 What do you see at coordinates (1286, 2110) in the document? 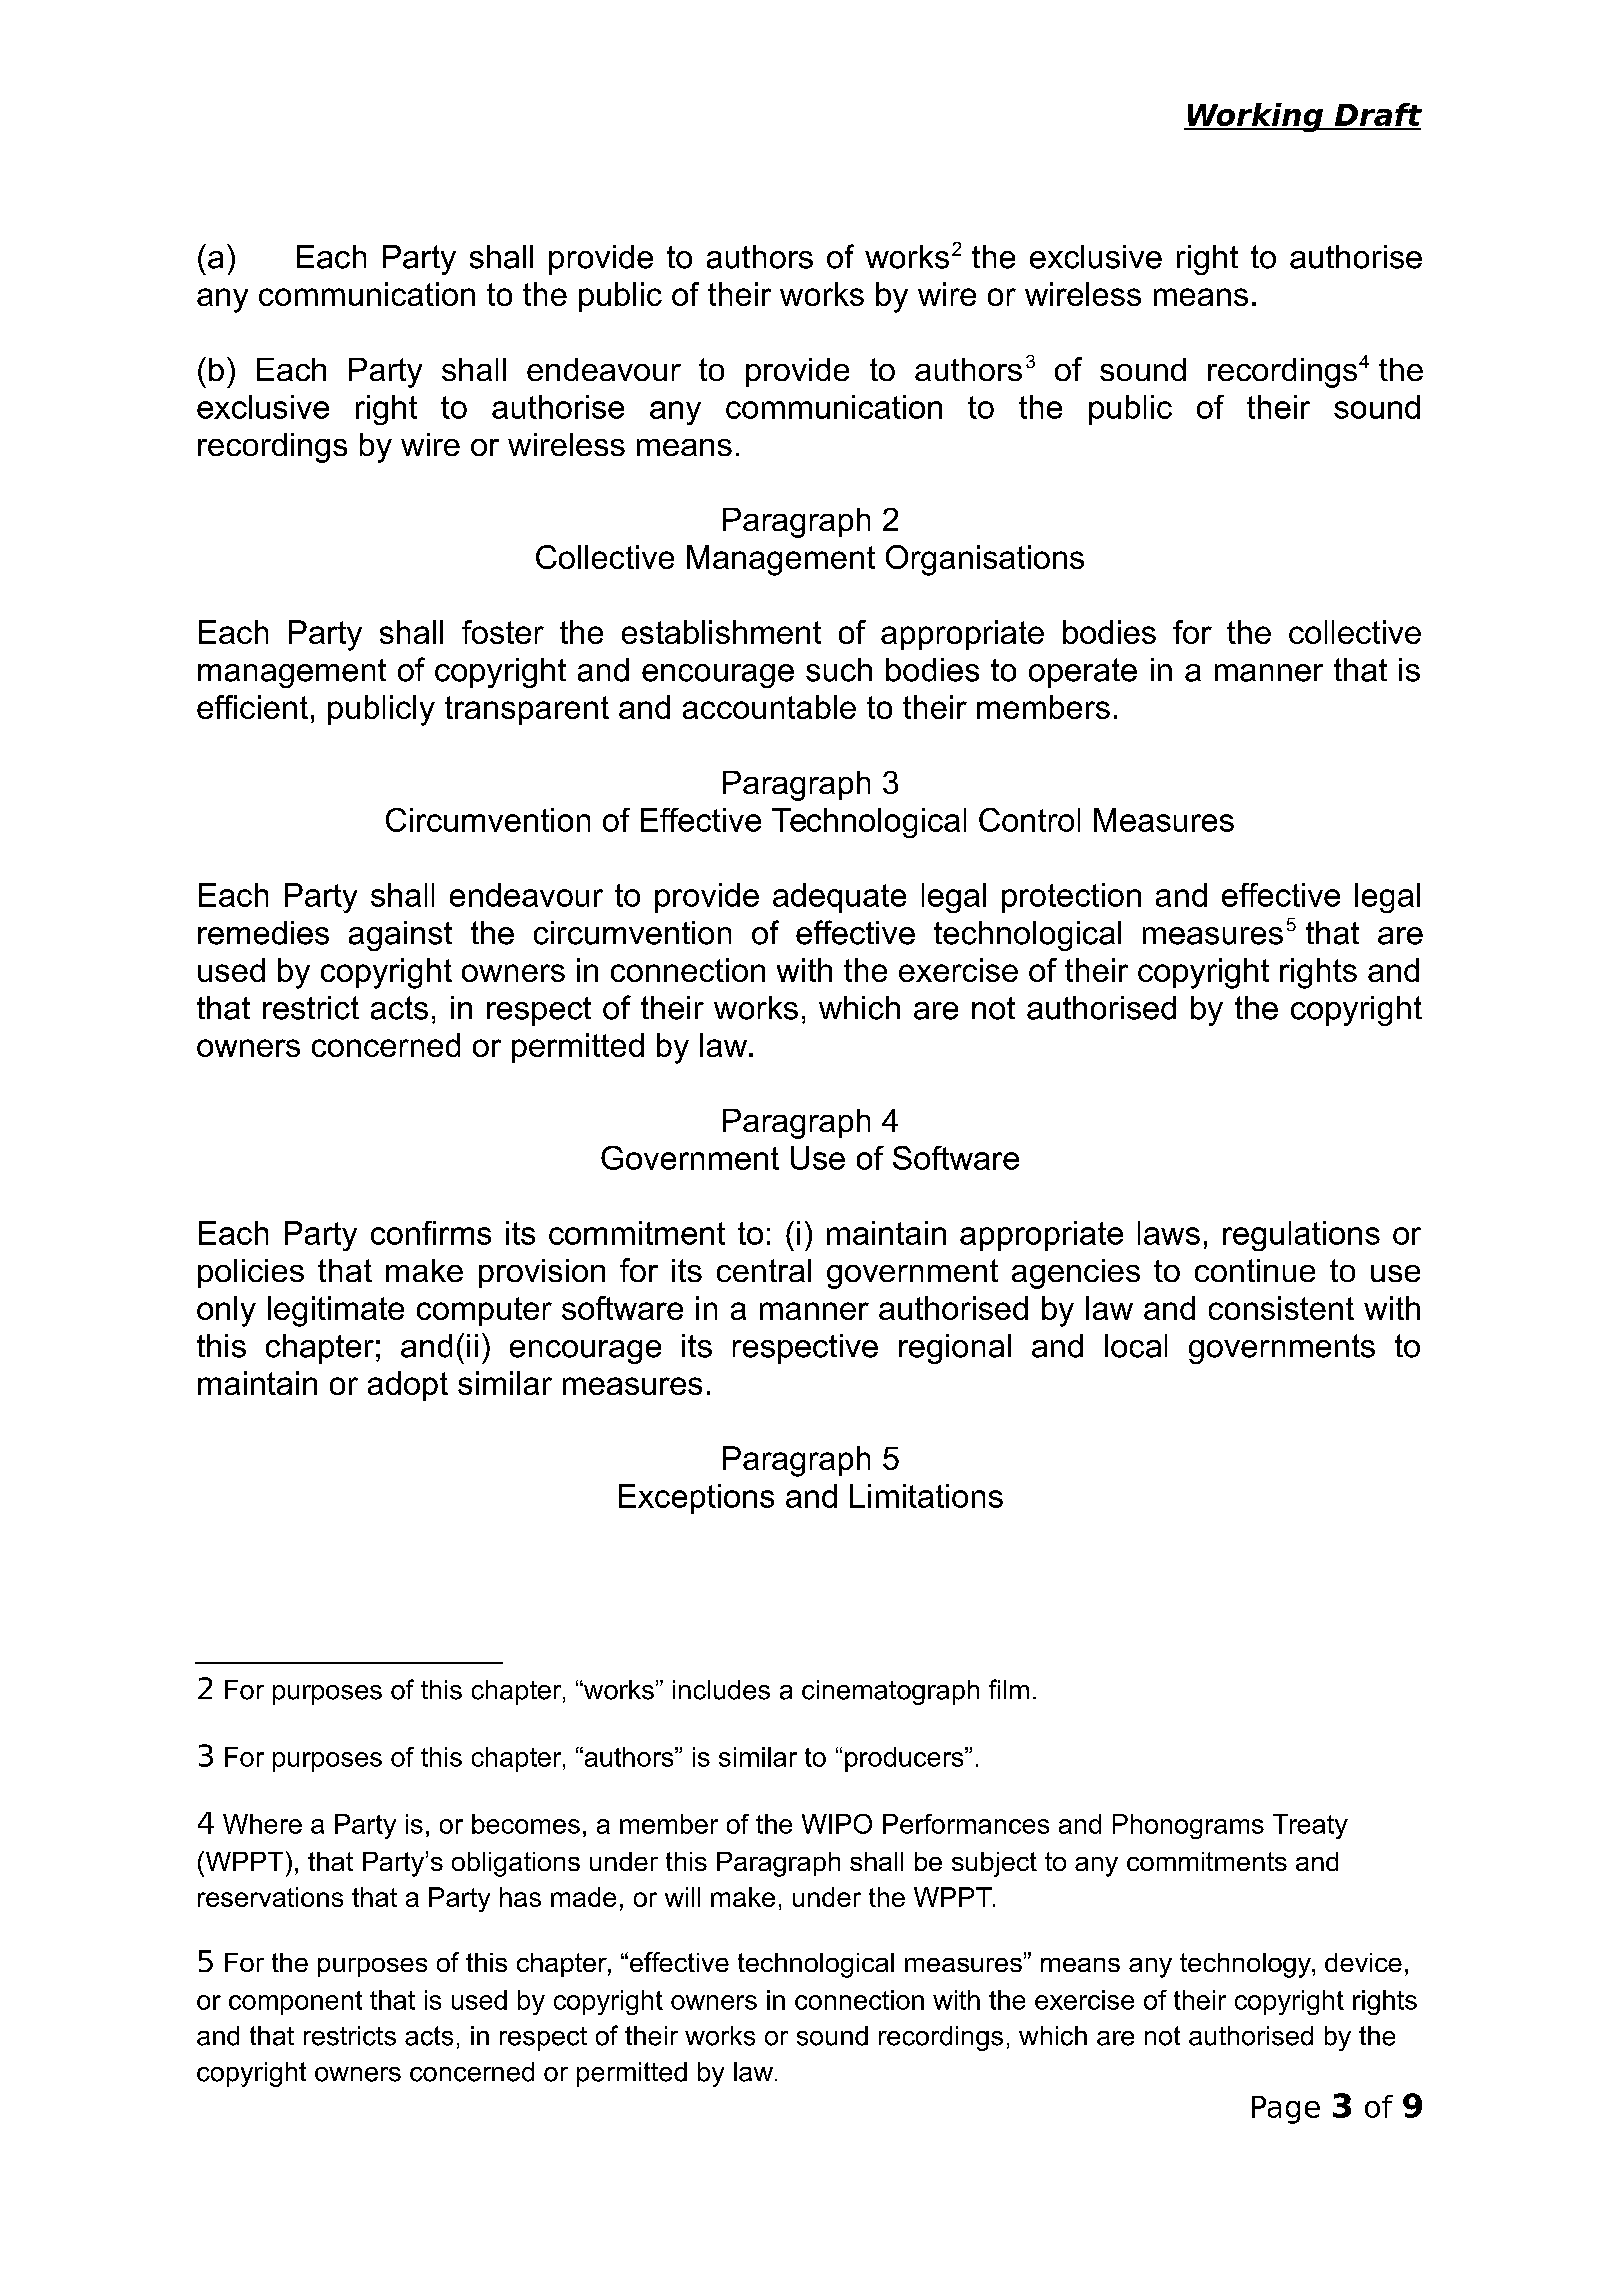
I see `Page` at bounding box center [1286, 2110].
